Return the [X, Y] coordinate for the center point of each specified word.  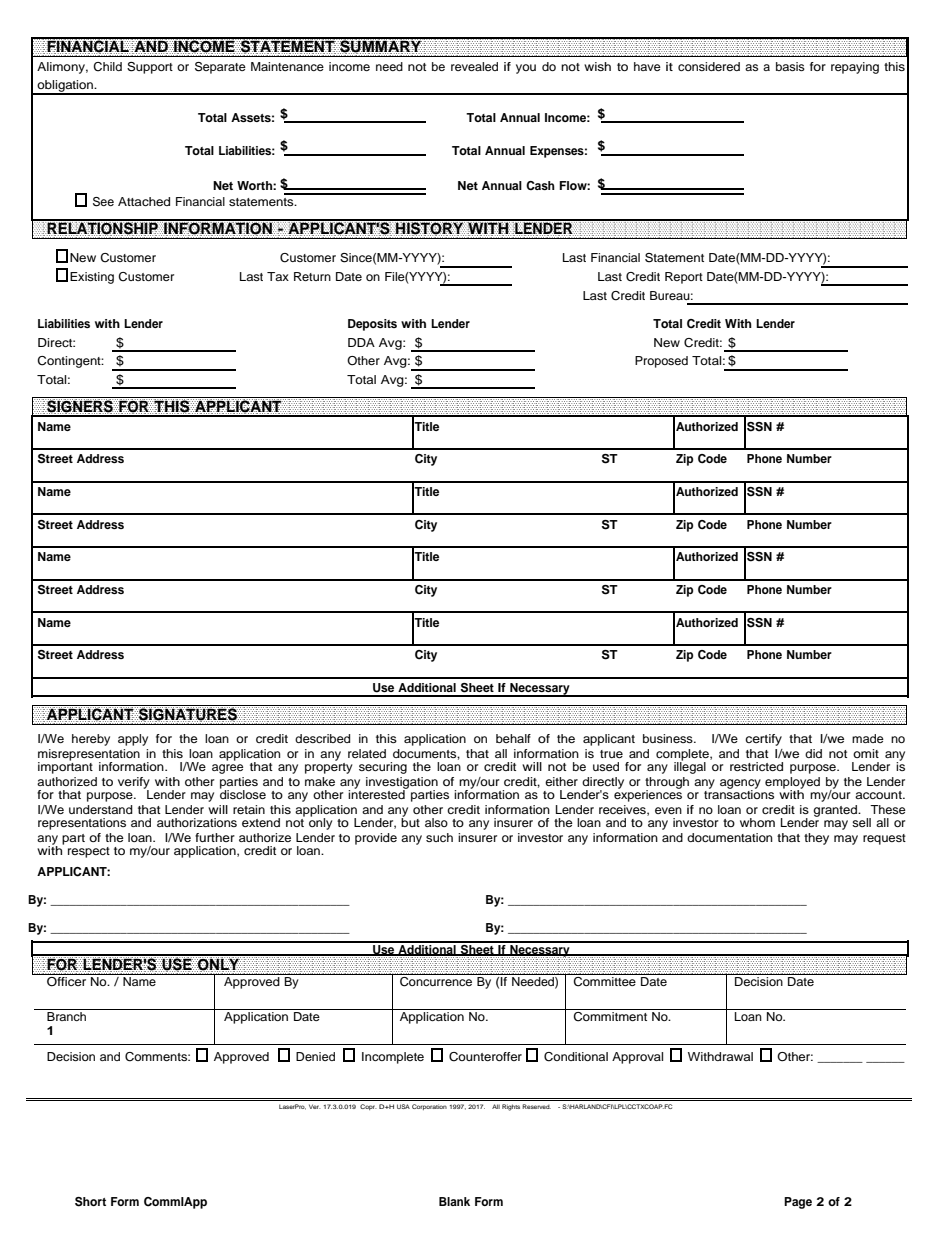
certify [763, 740]
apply [133, 740]
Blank [454, 1201]
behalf [513, 738]
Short [90, 1202]
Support [150, 68]
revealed [474, 66]
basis [790, 66]
